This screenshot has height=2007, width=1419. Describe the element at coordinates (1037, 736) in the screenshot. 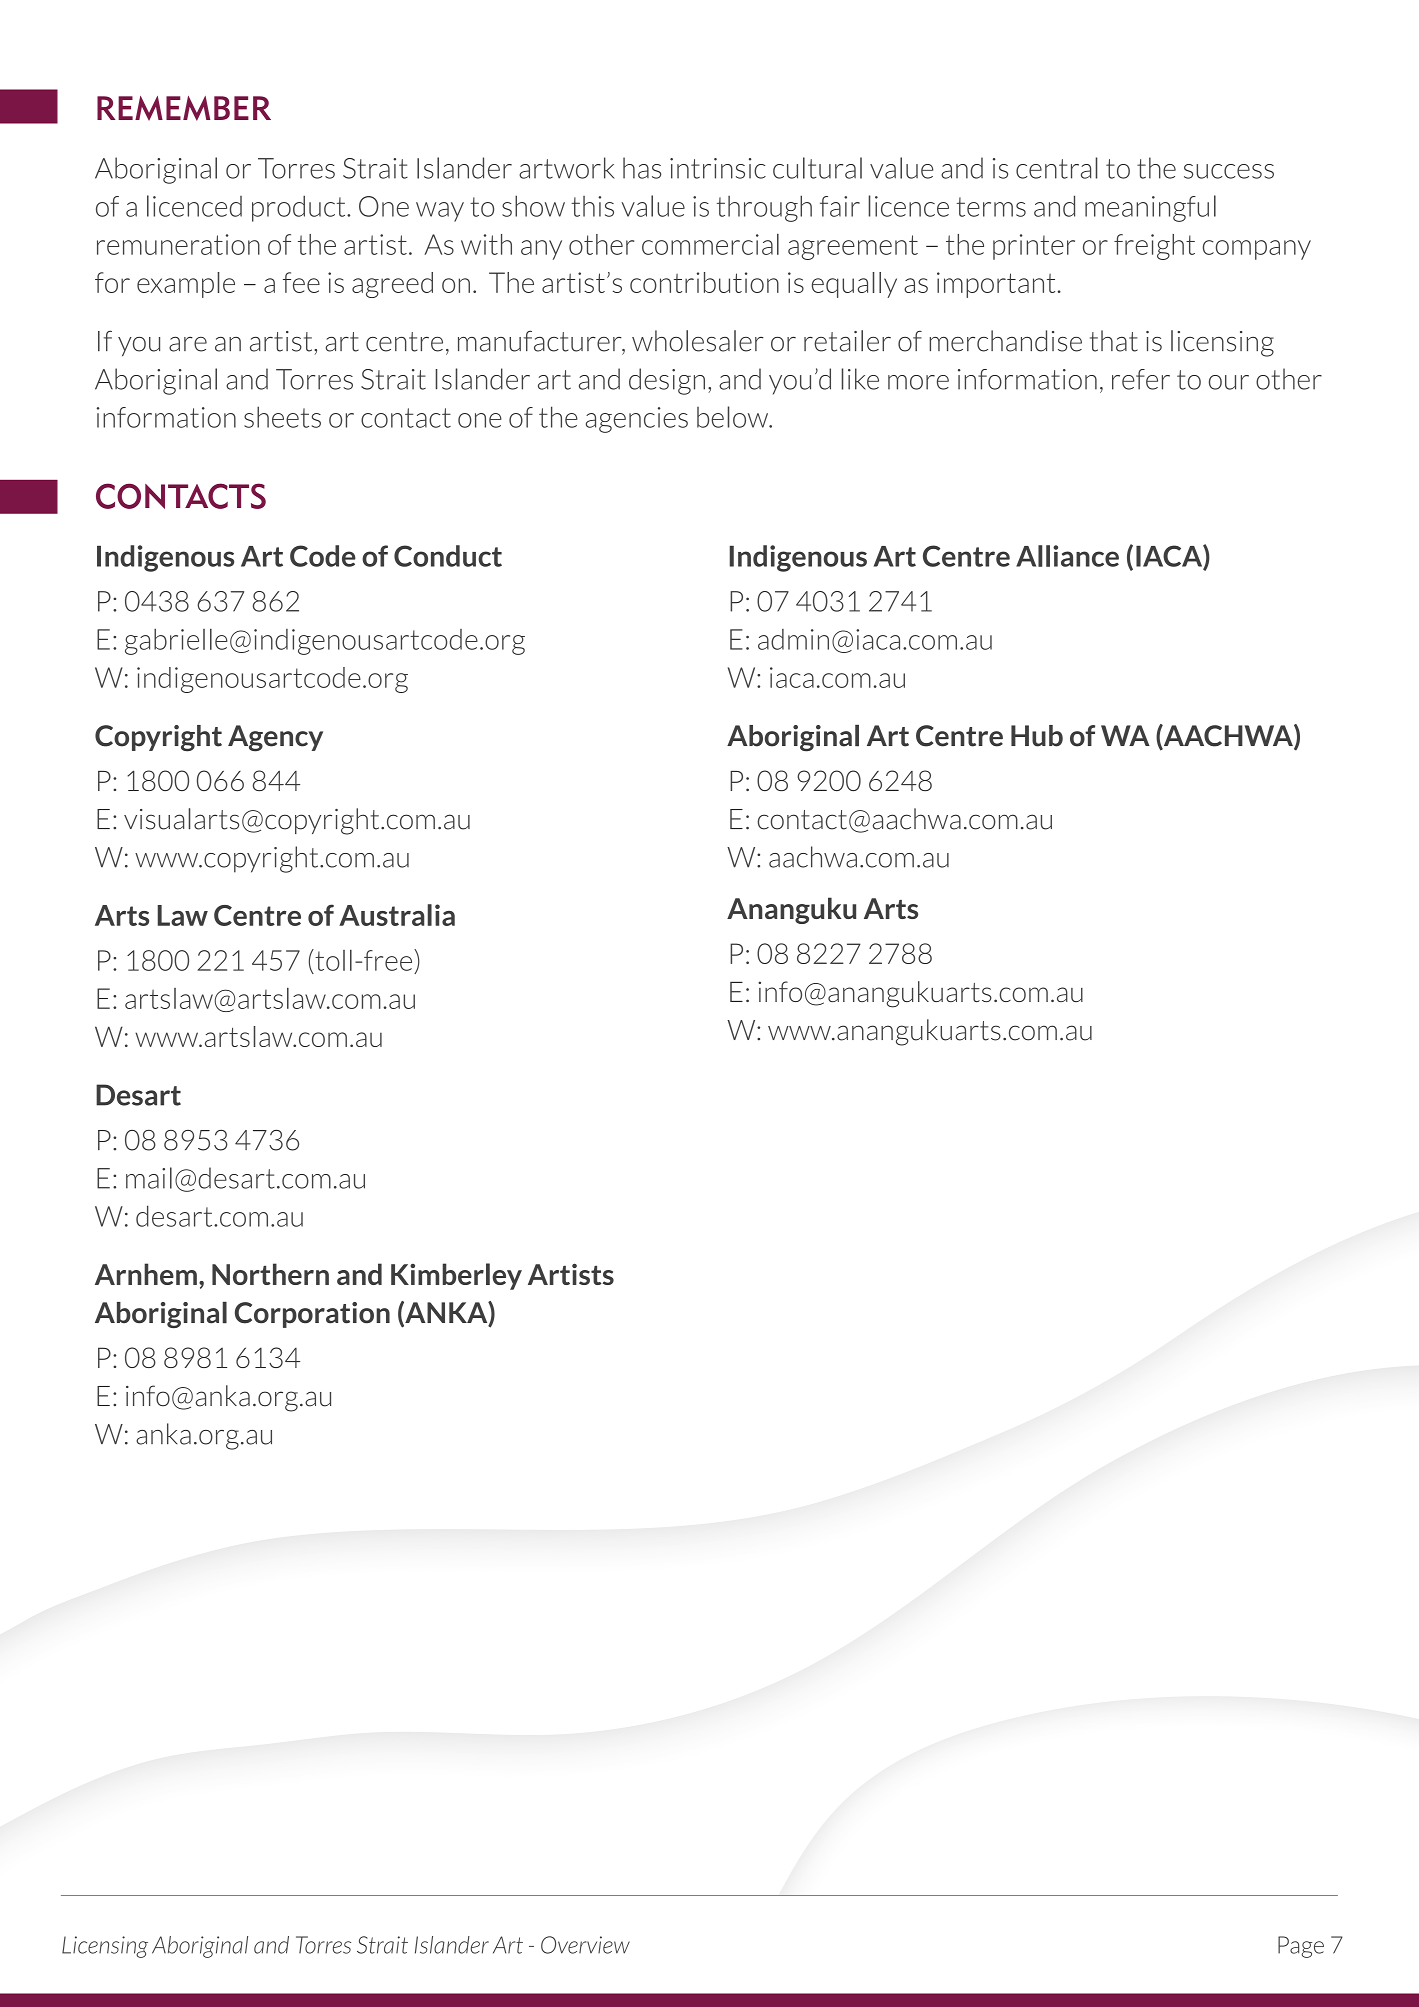

I see `Hub` at that location.
